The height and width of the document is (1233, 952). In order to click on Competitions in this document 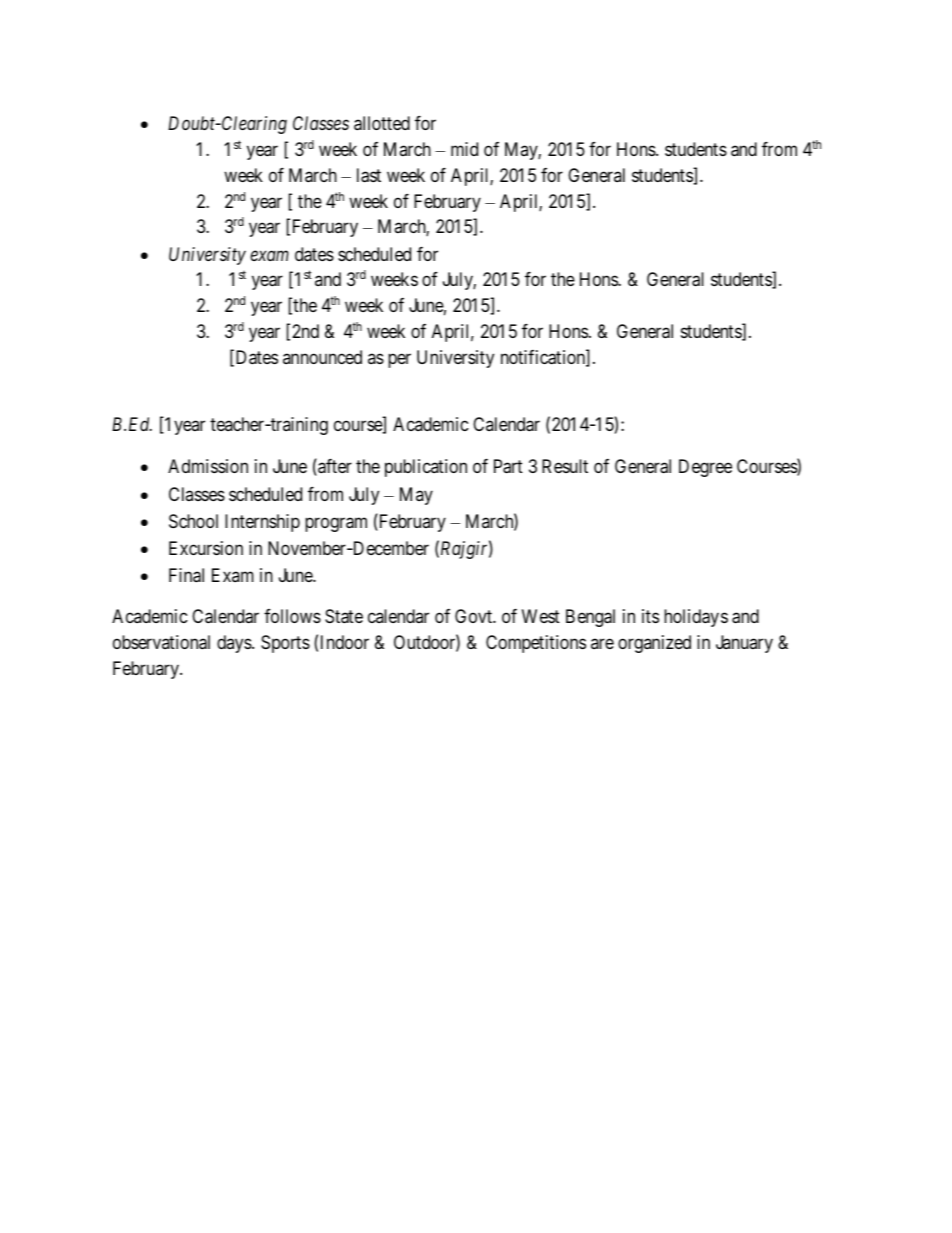, I will do `click(536, 644)`.
